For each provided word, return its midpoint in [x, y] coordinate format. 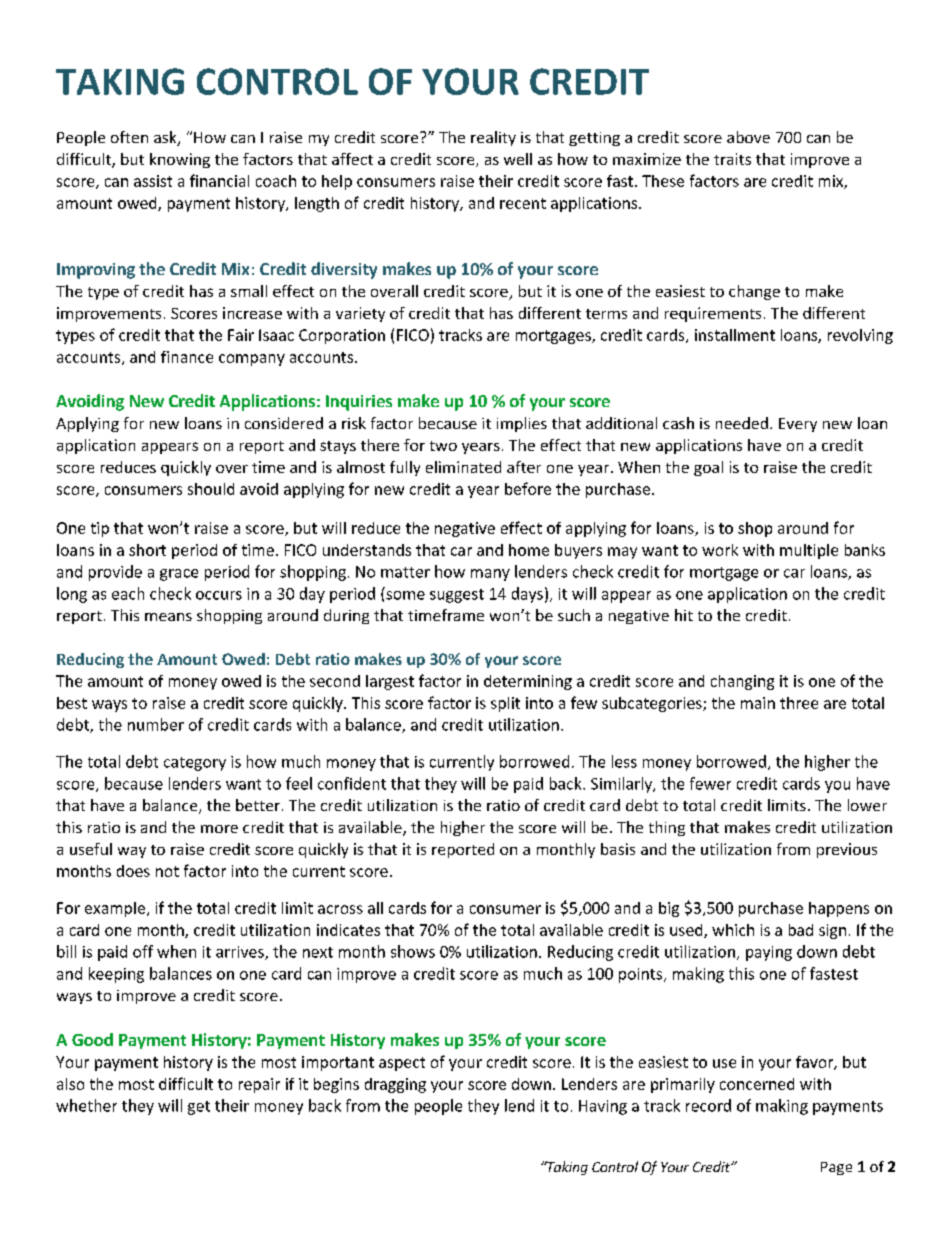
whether [86, 1105]
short [147, 550]
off [143, 951]
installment [735, 335]
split [505, 704]
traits [732, 159]
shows [413, 951]
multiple [809, 551]
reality [493, 138]
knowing [180, 160]
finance [187, 357]
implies [522, 424]
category [195, 764]
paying [769, 953]
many [490, 575]
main [758, 703]
